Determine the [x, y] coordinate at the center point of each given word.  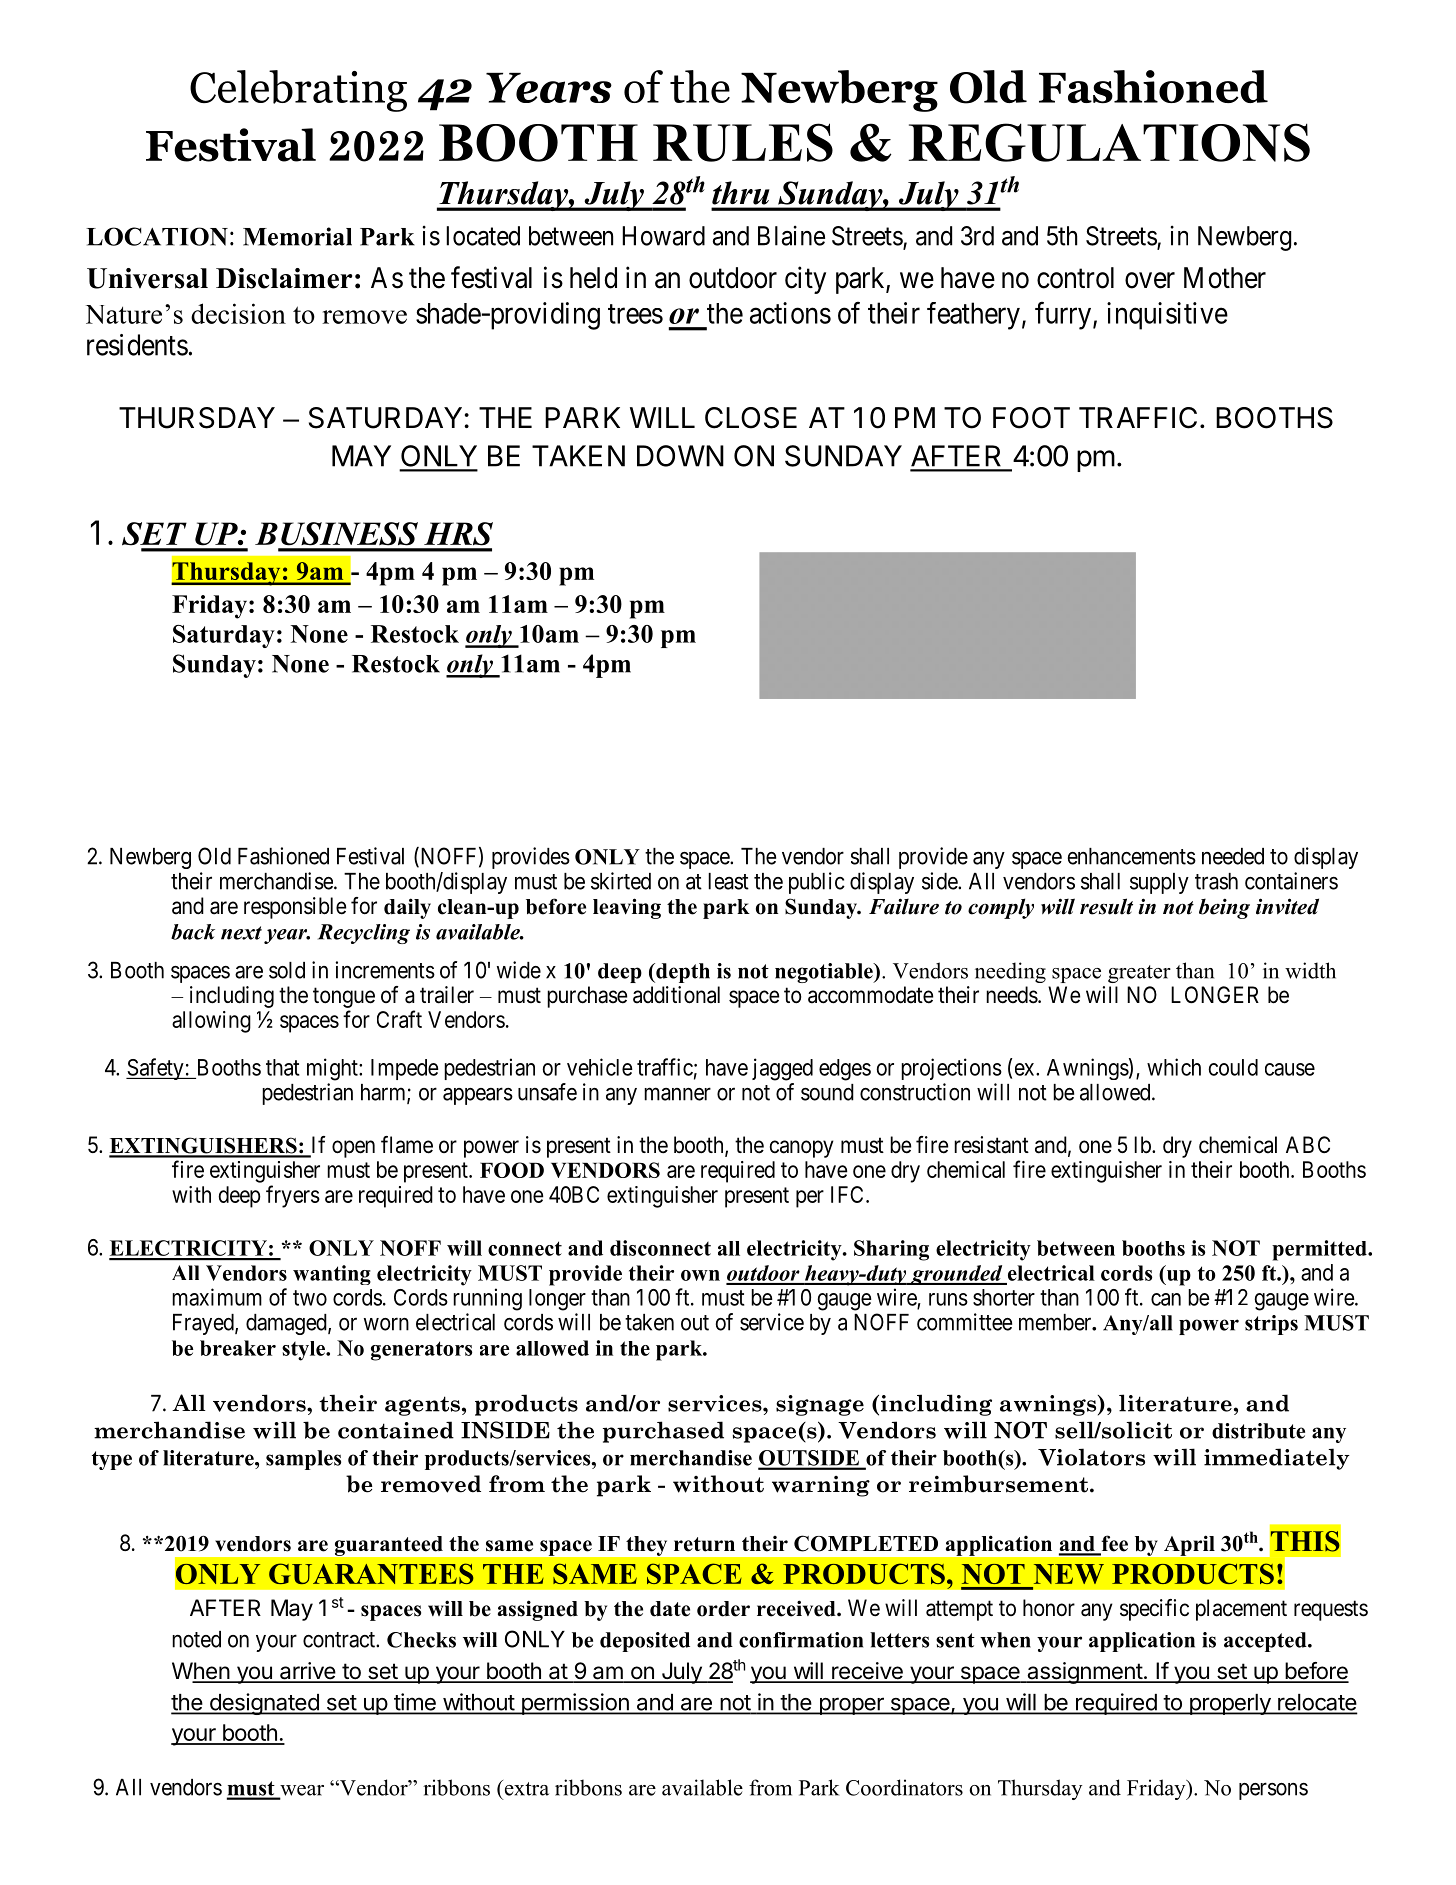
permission [575, 1704]
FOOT [1031, 418]
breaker [238, 1348]
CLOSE [751, 418]
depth [682, 973]
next [241, 933]
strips [1271, 1325]
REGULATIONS [1109, 142]
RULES [743, 142]
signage [820, 1405]
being [1224, 908]
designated [264, 1704]
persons [1273, 1791]
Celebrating [298, 91]
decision [238, 313]
